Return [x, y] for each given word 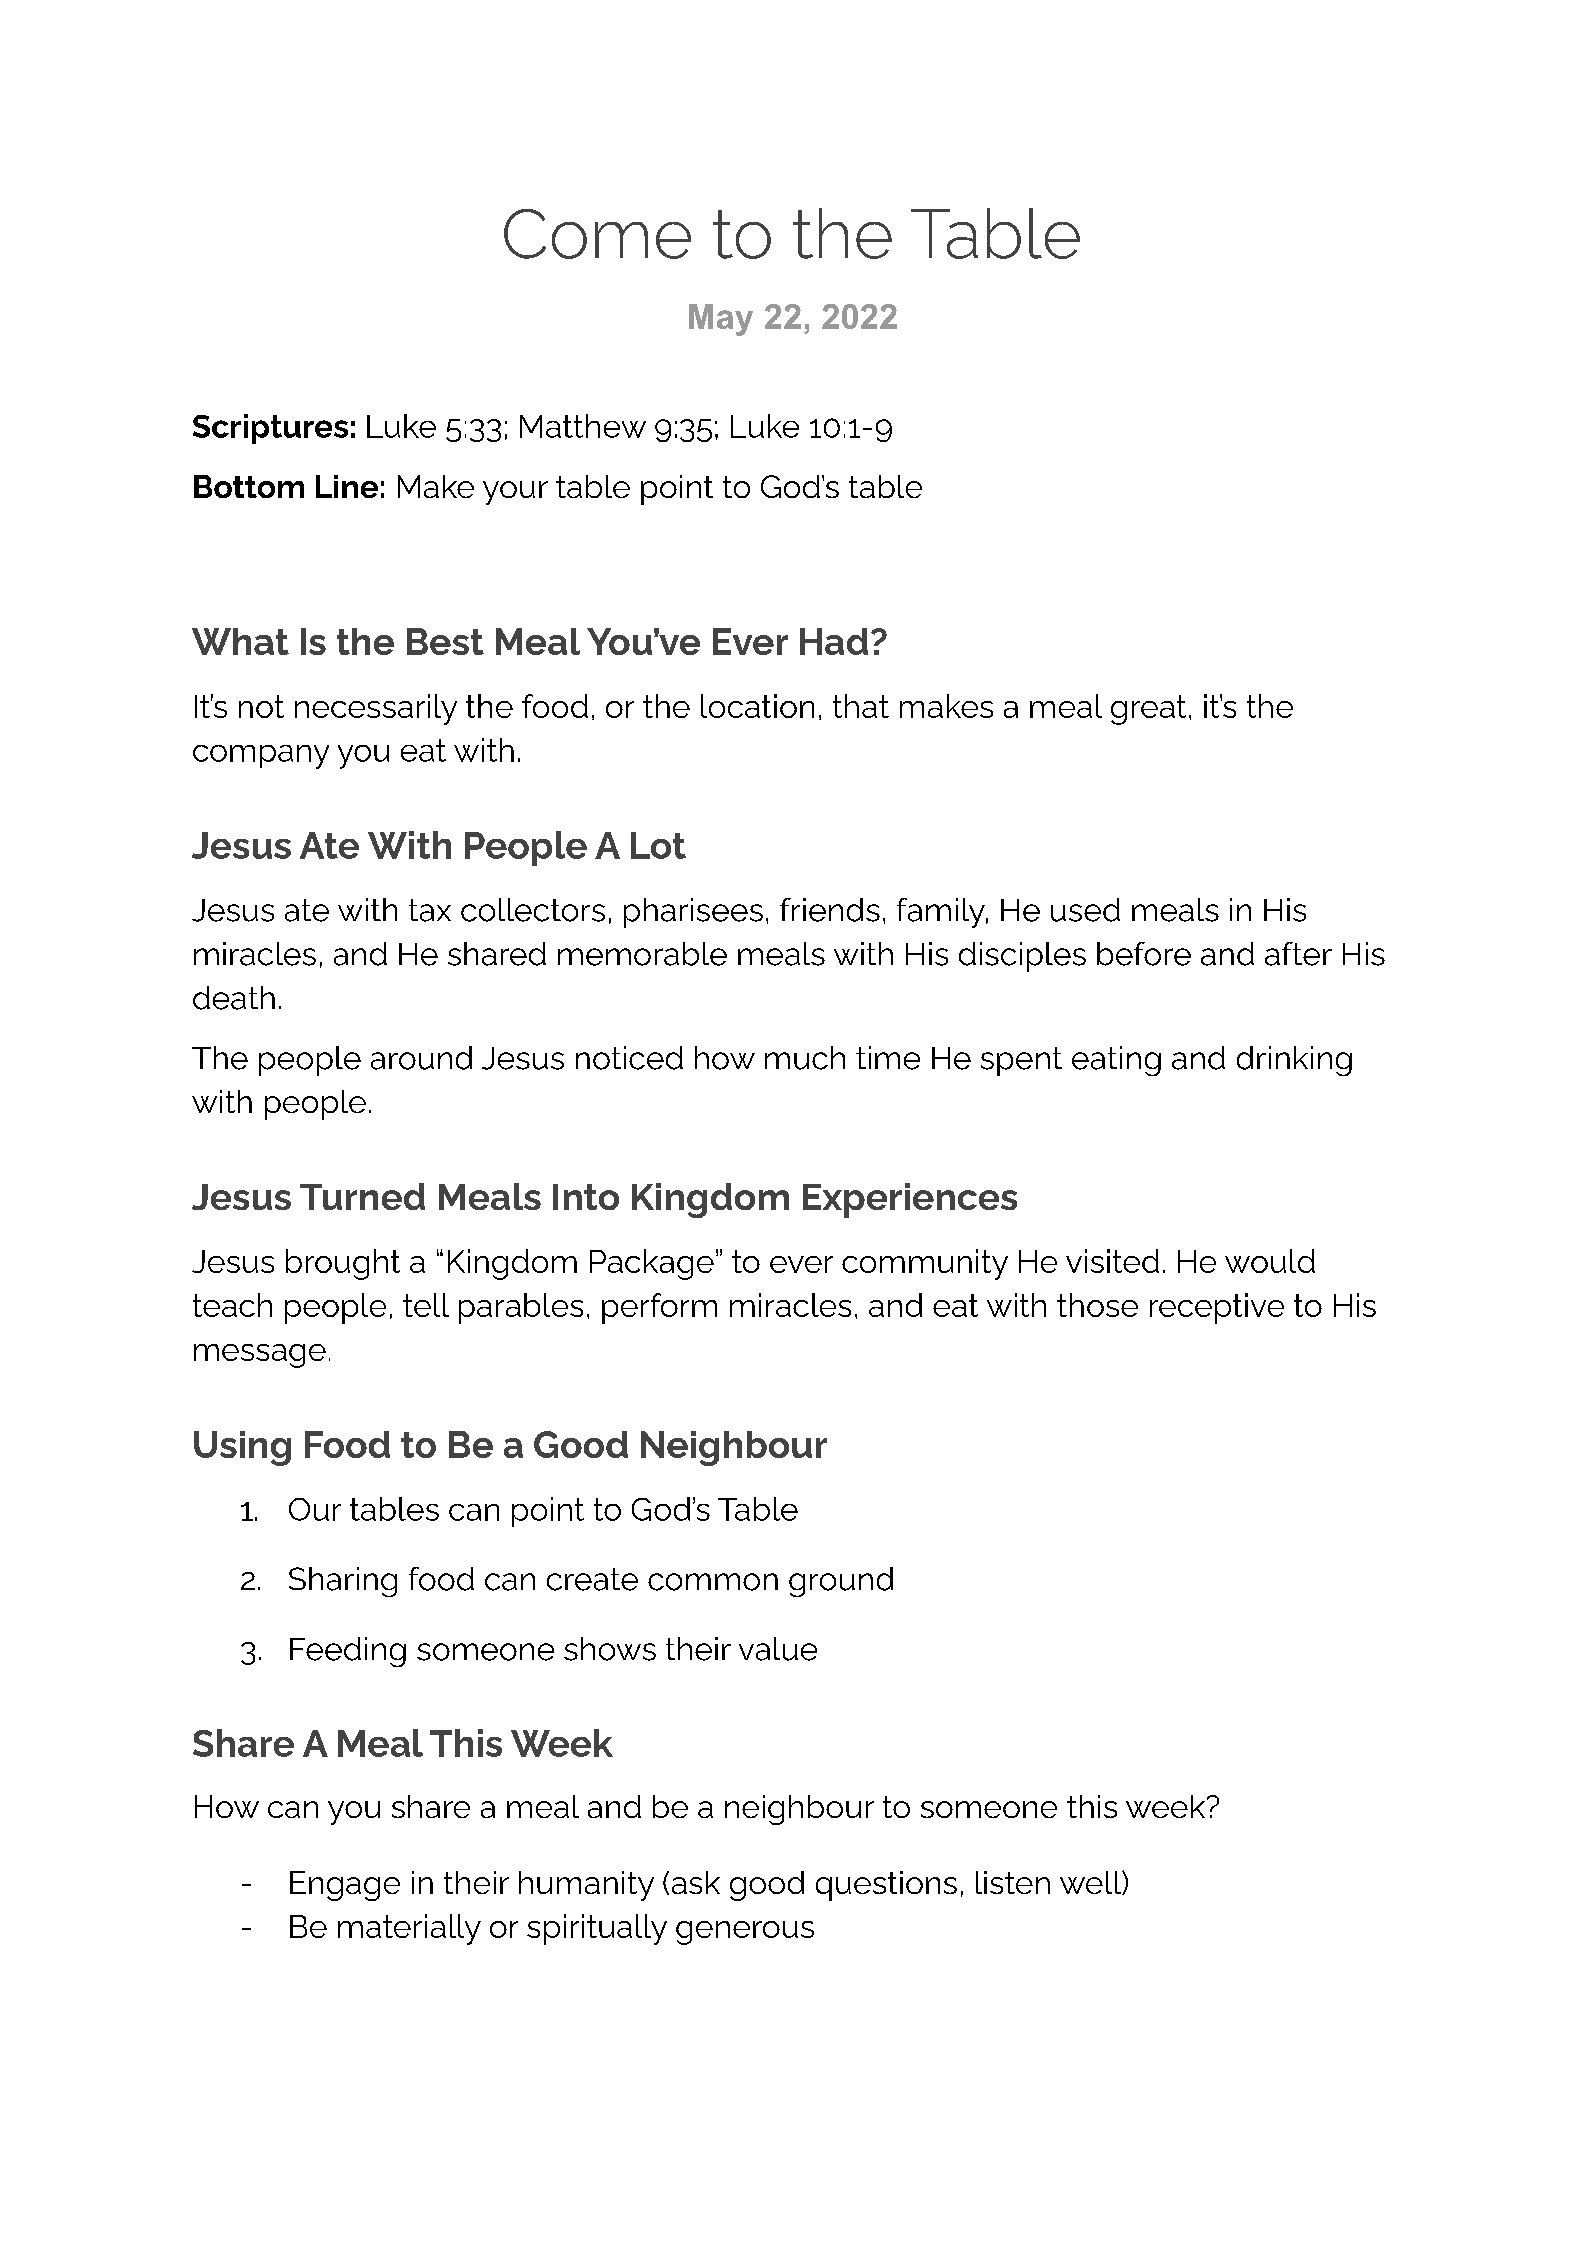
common [713, 1582]
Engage [345, 1886]
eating [1116, 1061]
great [1148, 710]
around [421, 1058]
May [721, 320]
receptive [1217, 1308]
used [1085, 910]
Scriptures [270, 429]
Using [242, 1448]
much [805, 1058]
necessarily [376, 709]
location [757, 706]
